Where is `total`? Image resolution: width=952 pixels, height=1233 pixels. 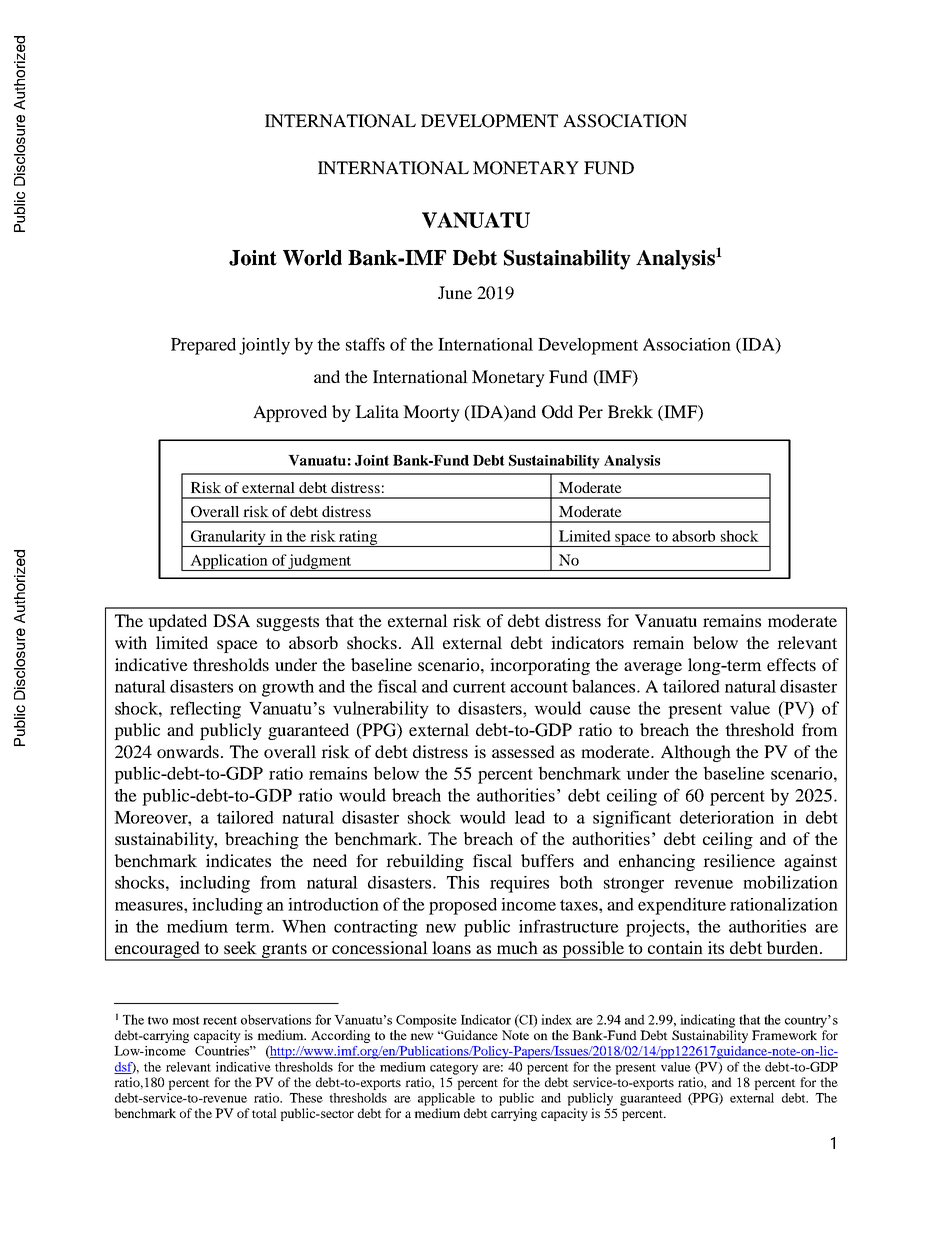
total is located at coordinates (264, 1113).
